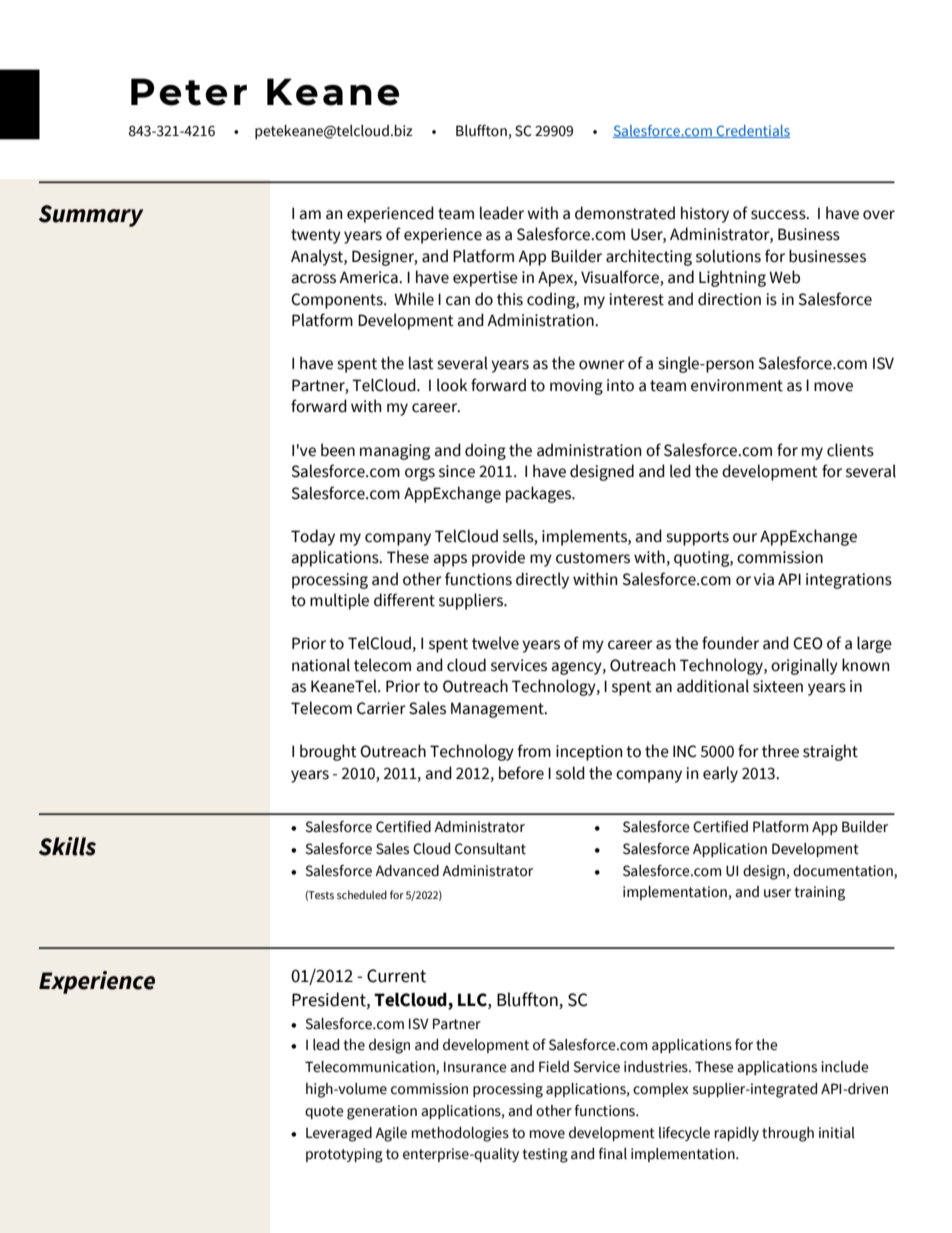  Describe the element at coordinates (808, 643) in the page. I see `CEO` at that location.
